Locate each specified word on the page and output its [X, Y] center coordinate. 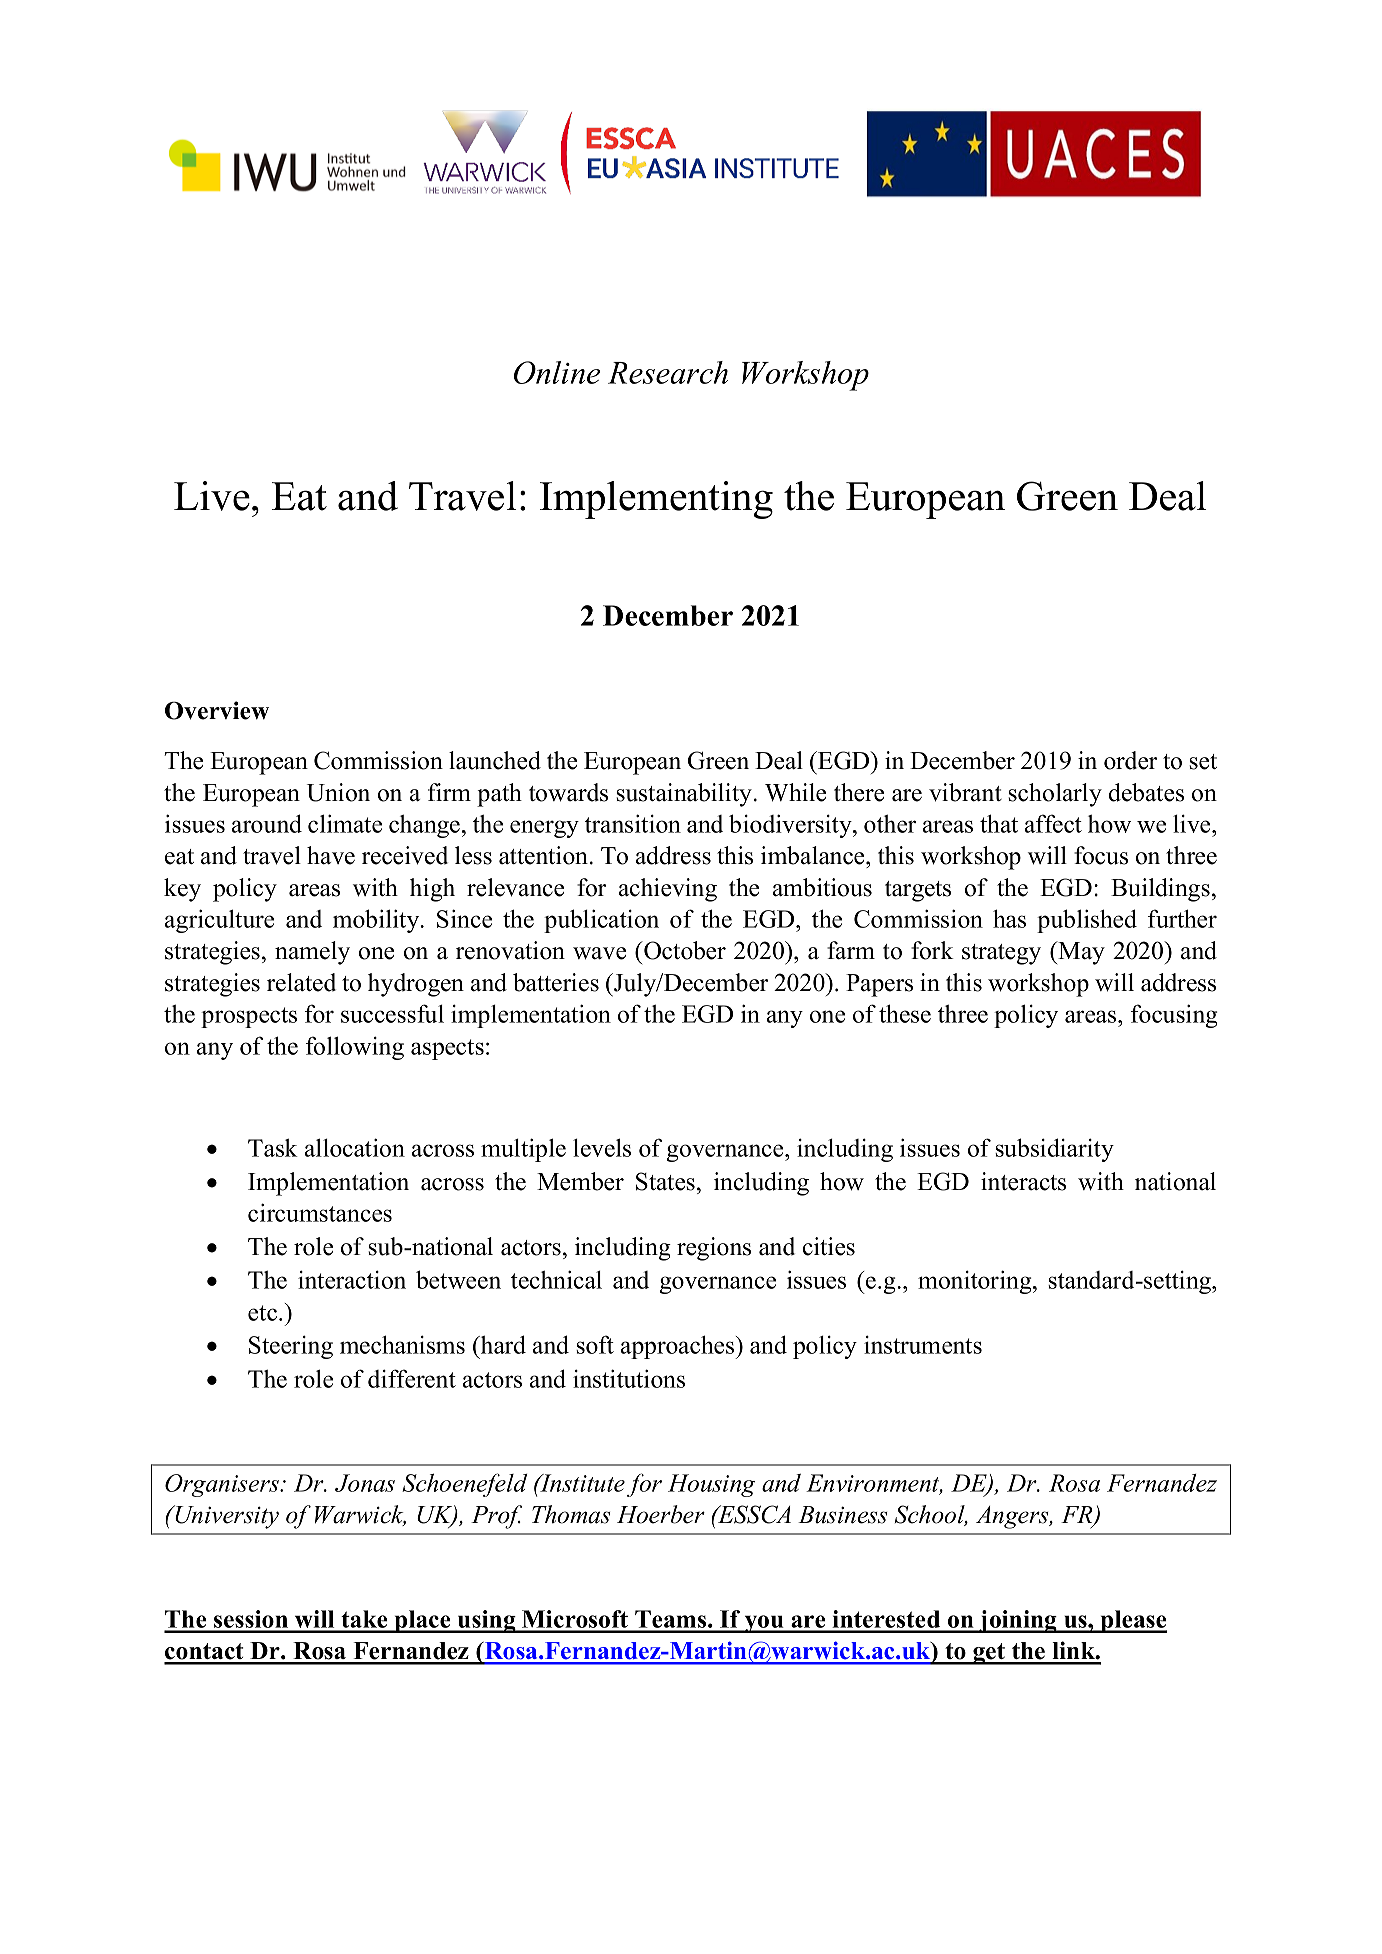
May [1080, 953]
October [684, 950]
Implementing [656, 500]
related [301, 982]
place [422, 1621]
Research [668, 372]
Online [557, 372]
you [764, 1624]
